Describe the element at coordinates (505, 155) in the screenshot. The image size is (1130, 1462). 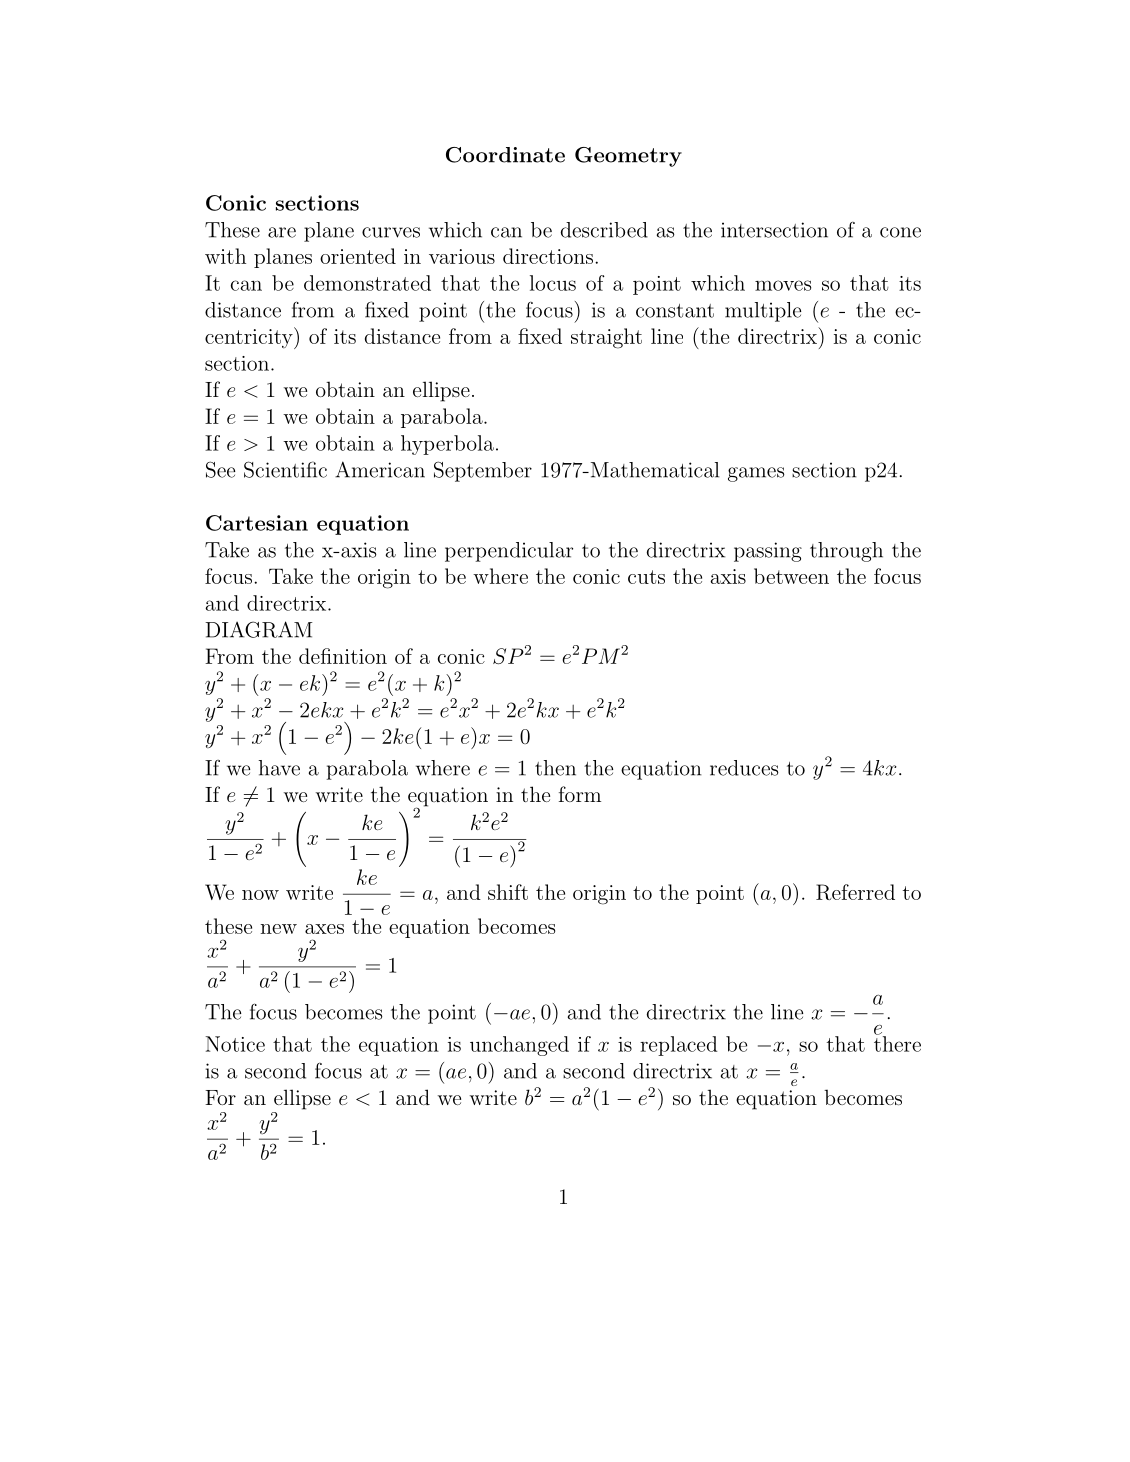
I see `Coordinate` at that location.
